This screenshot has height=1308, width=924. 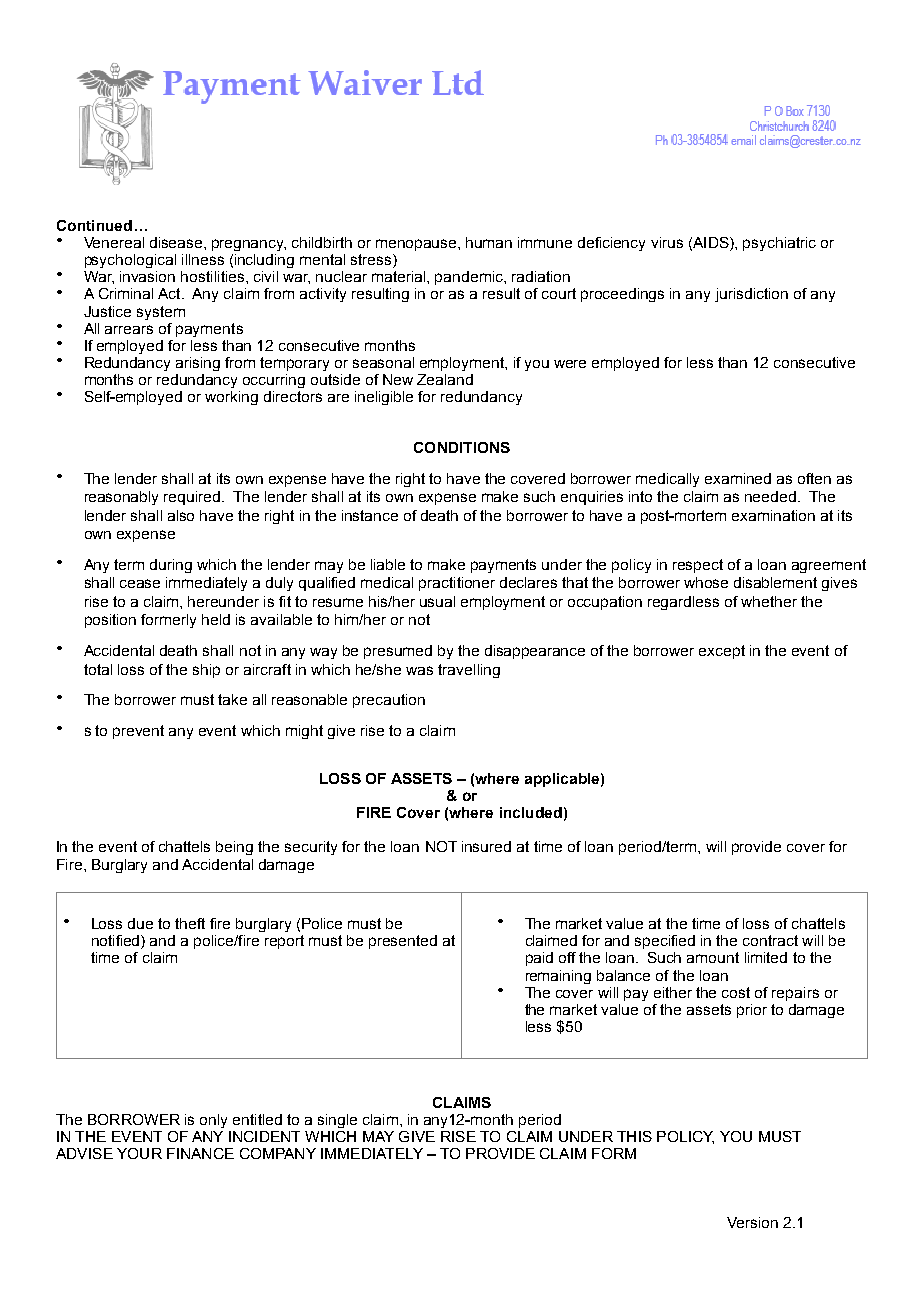 What do you see at coordinates (177, 242) in the screenshot?
I see `disease` at bounding box center [177, 242].
